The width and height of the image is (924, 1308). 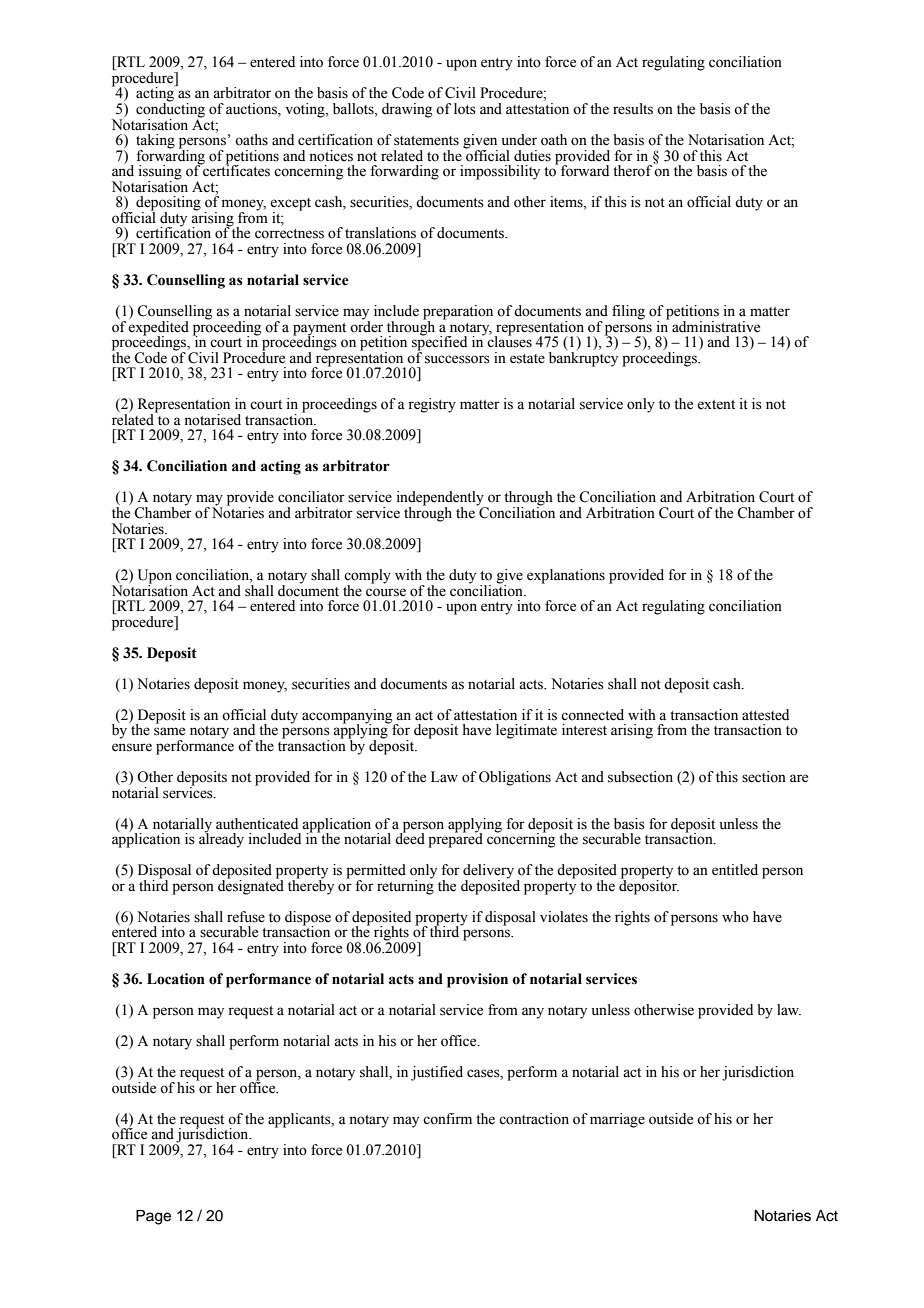 I want to click on already, so click(x=221, y=839).
